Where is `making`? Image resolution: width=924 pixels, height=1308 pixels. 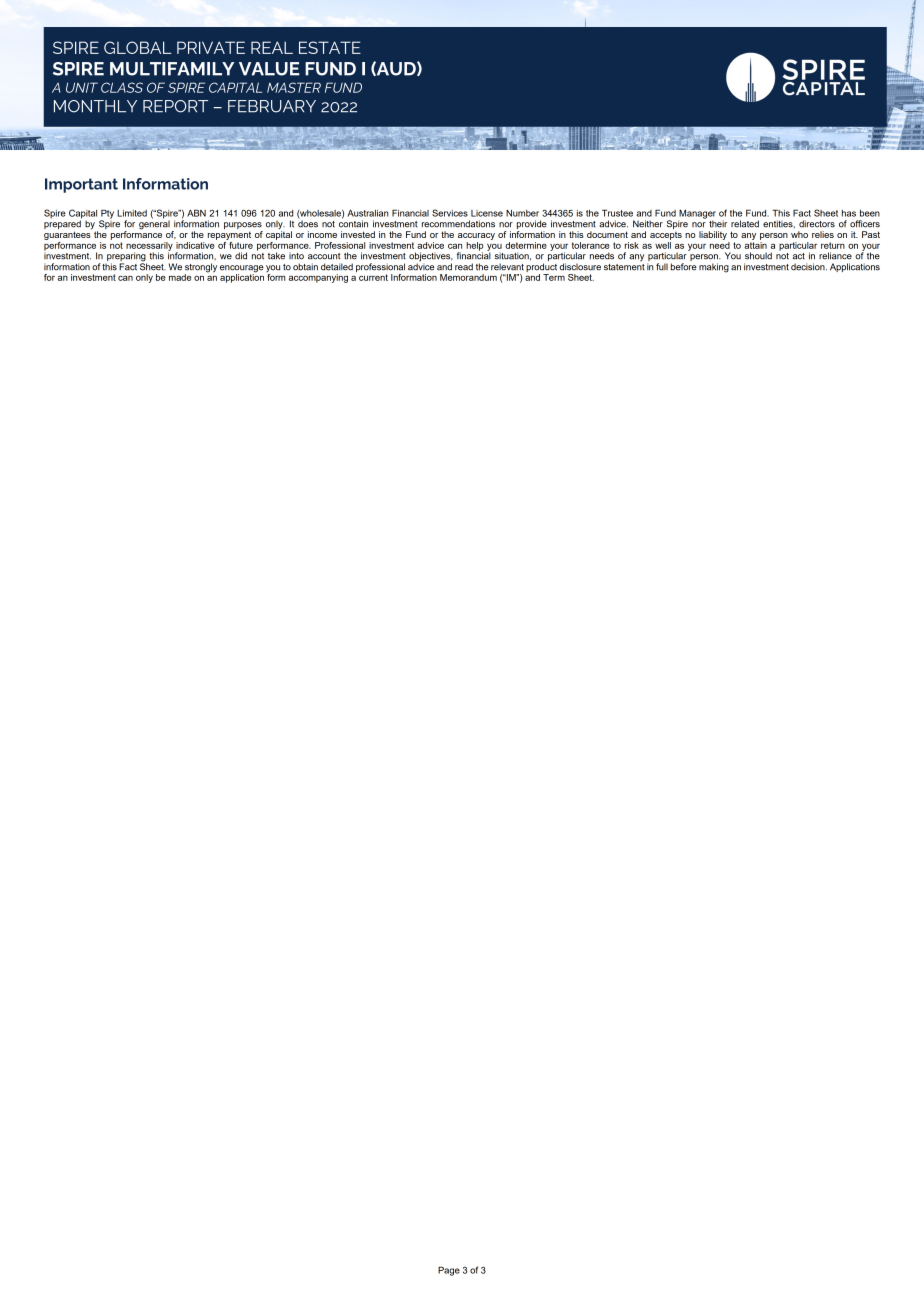 making is located at coordinates (714, 268).
